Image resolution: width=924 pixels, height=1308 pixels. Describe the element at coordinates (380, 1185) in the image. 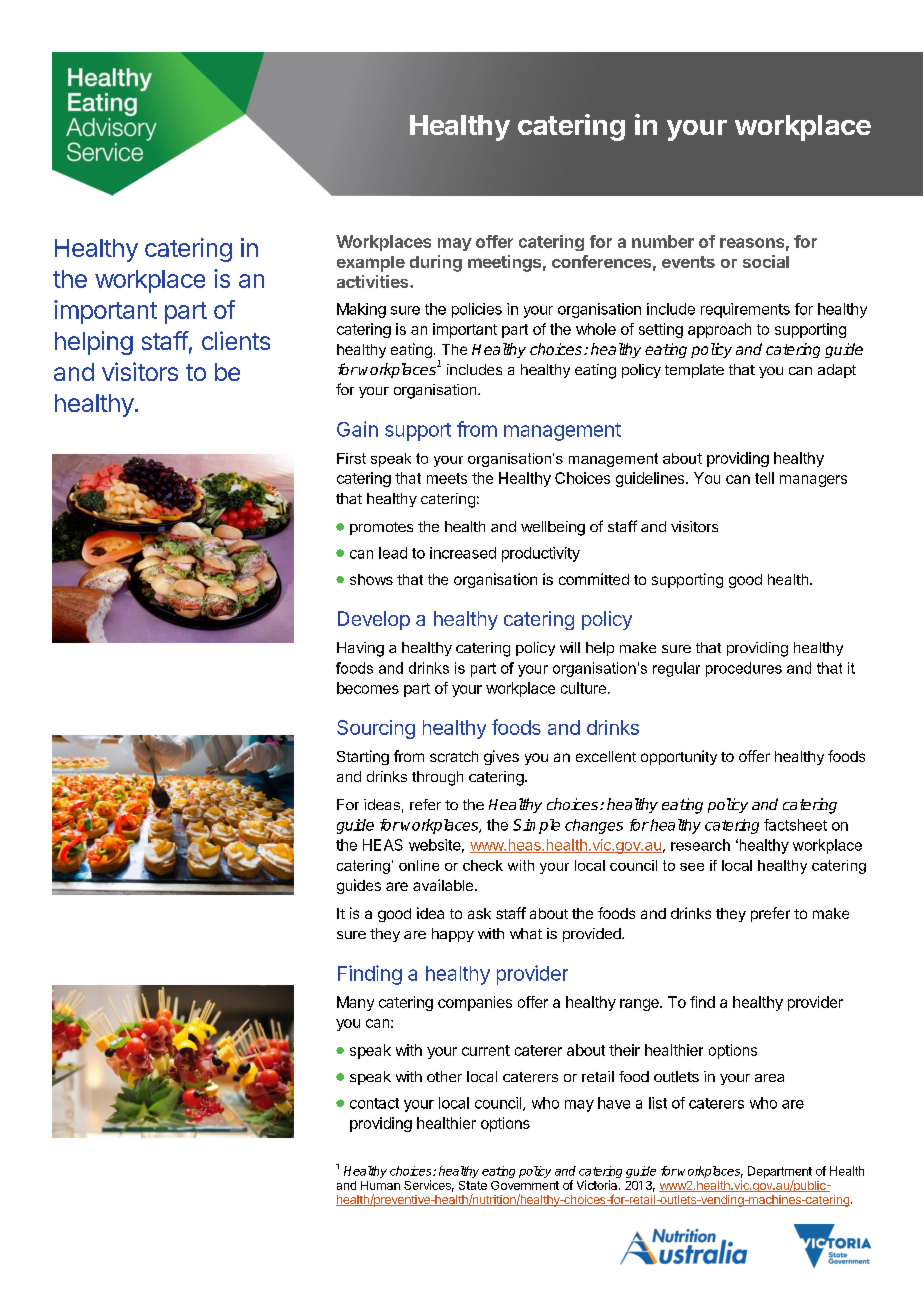

I see `Human` at that location.
